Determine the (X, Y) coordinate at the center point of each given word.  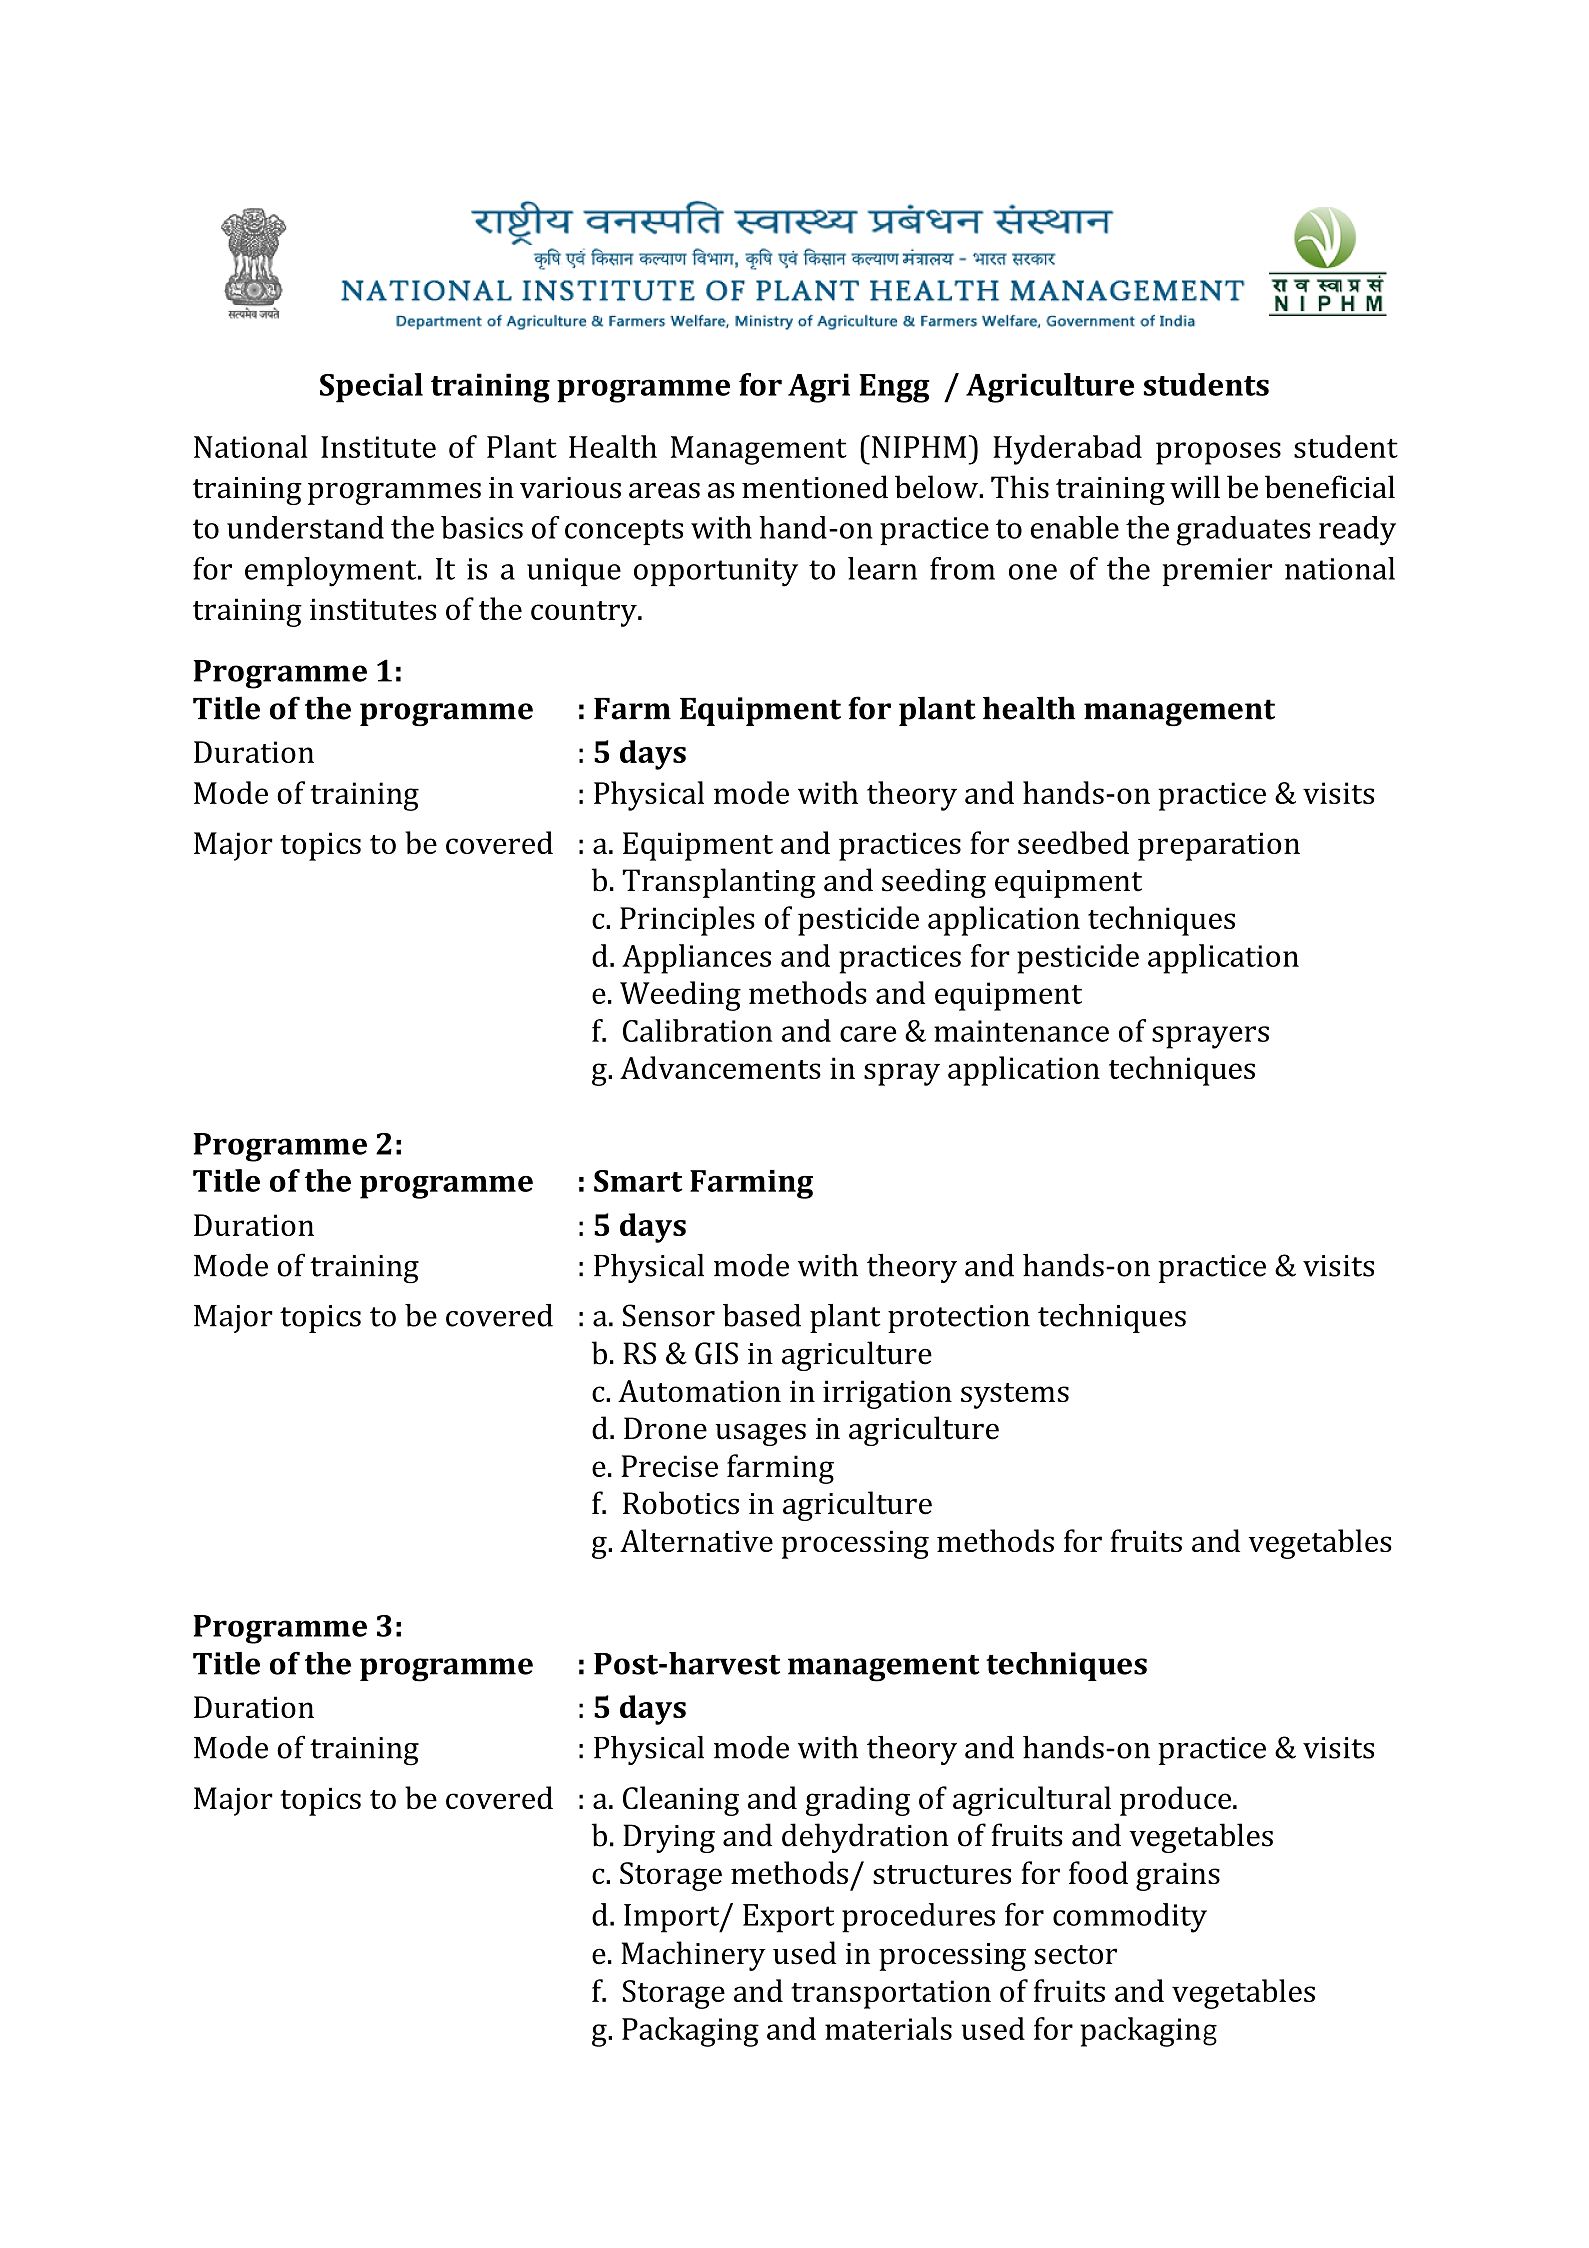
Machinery (693, 1956)
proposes (1218, 453)
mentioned (815, 487)
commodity (1130, 1918)
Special (371, 388)
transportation (891, 1994)
